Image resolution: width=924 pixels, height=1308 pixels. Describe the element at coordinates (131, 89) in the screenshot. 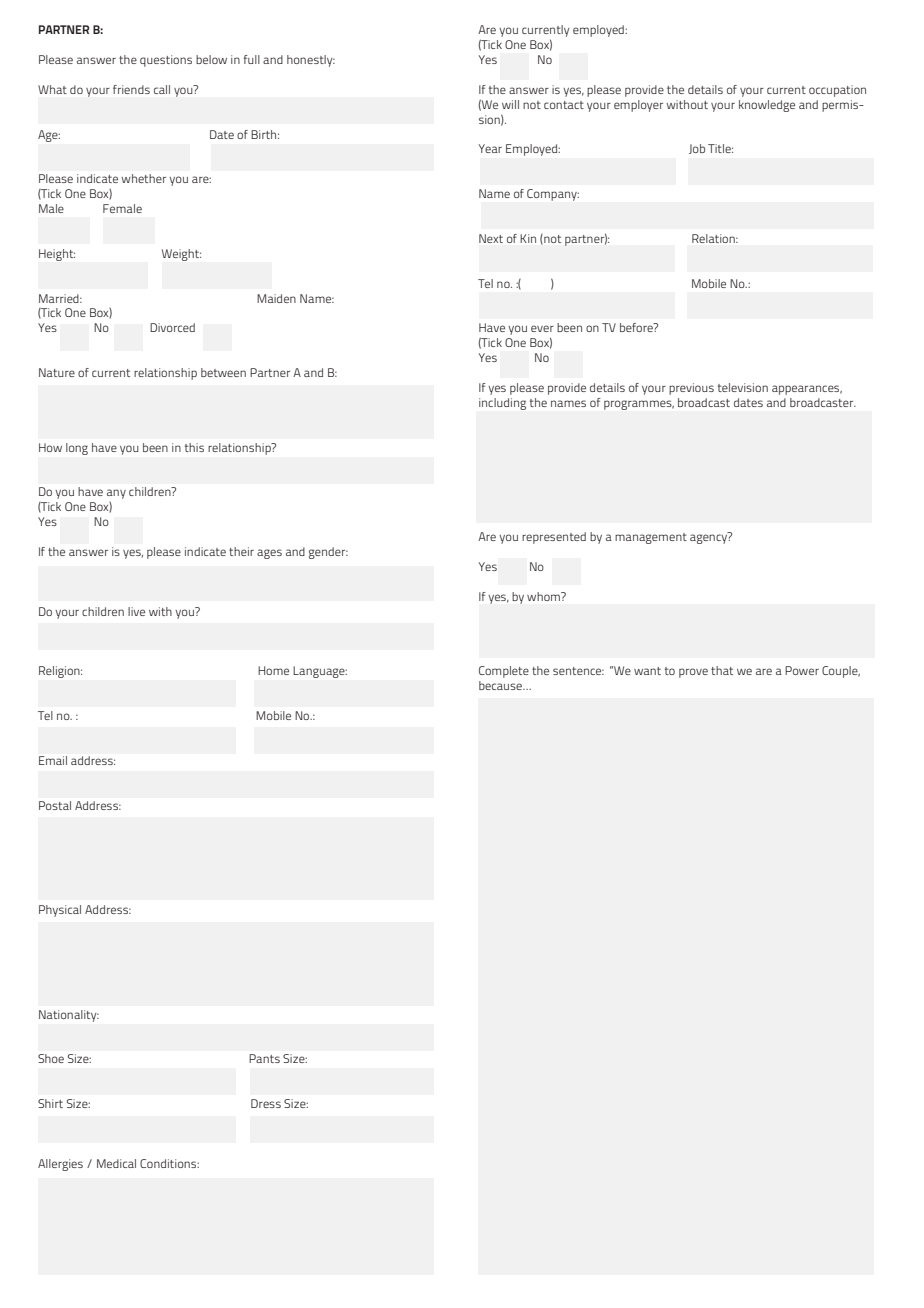

I see `friends` at that location.
